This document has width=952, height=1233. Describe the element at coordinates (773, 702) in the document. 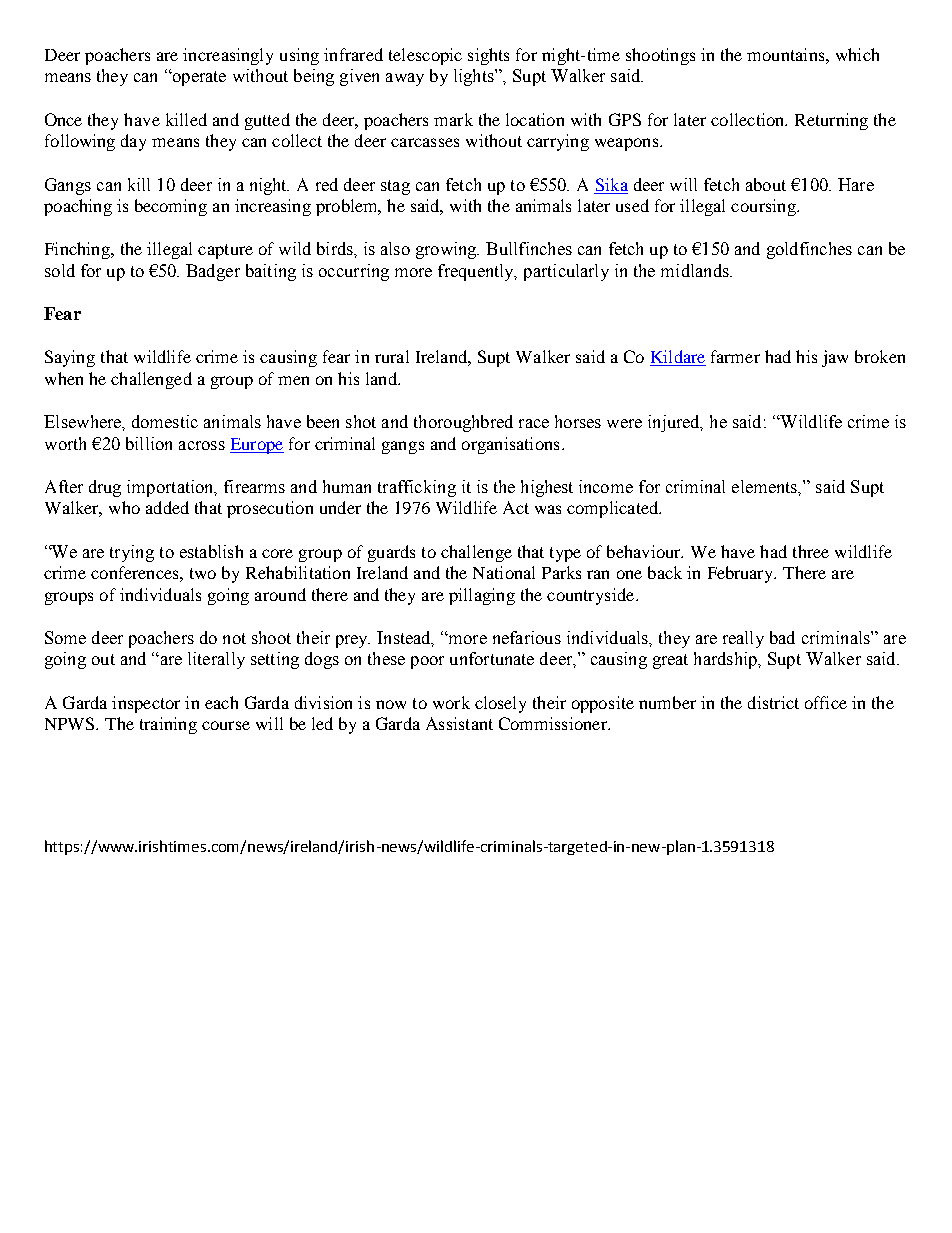

I see `district` at that location.
